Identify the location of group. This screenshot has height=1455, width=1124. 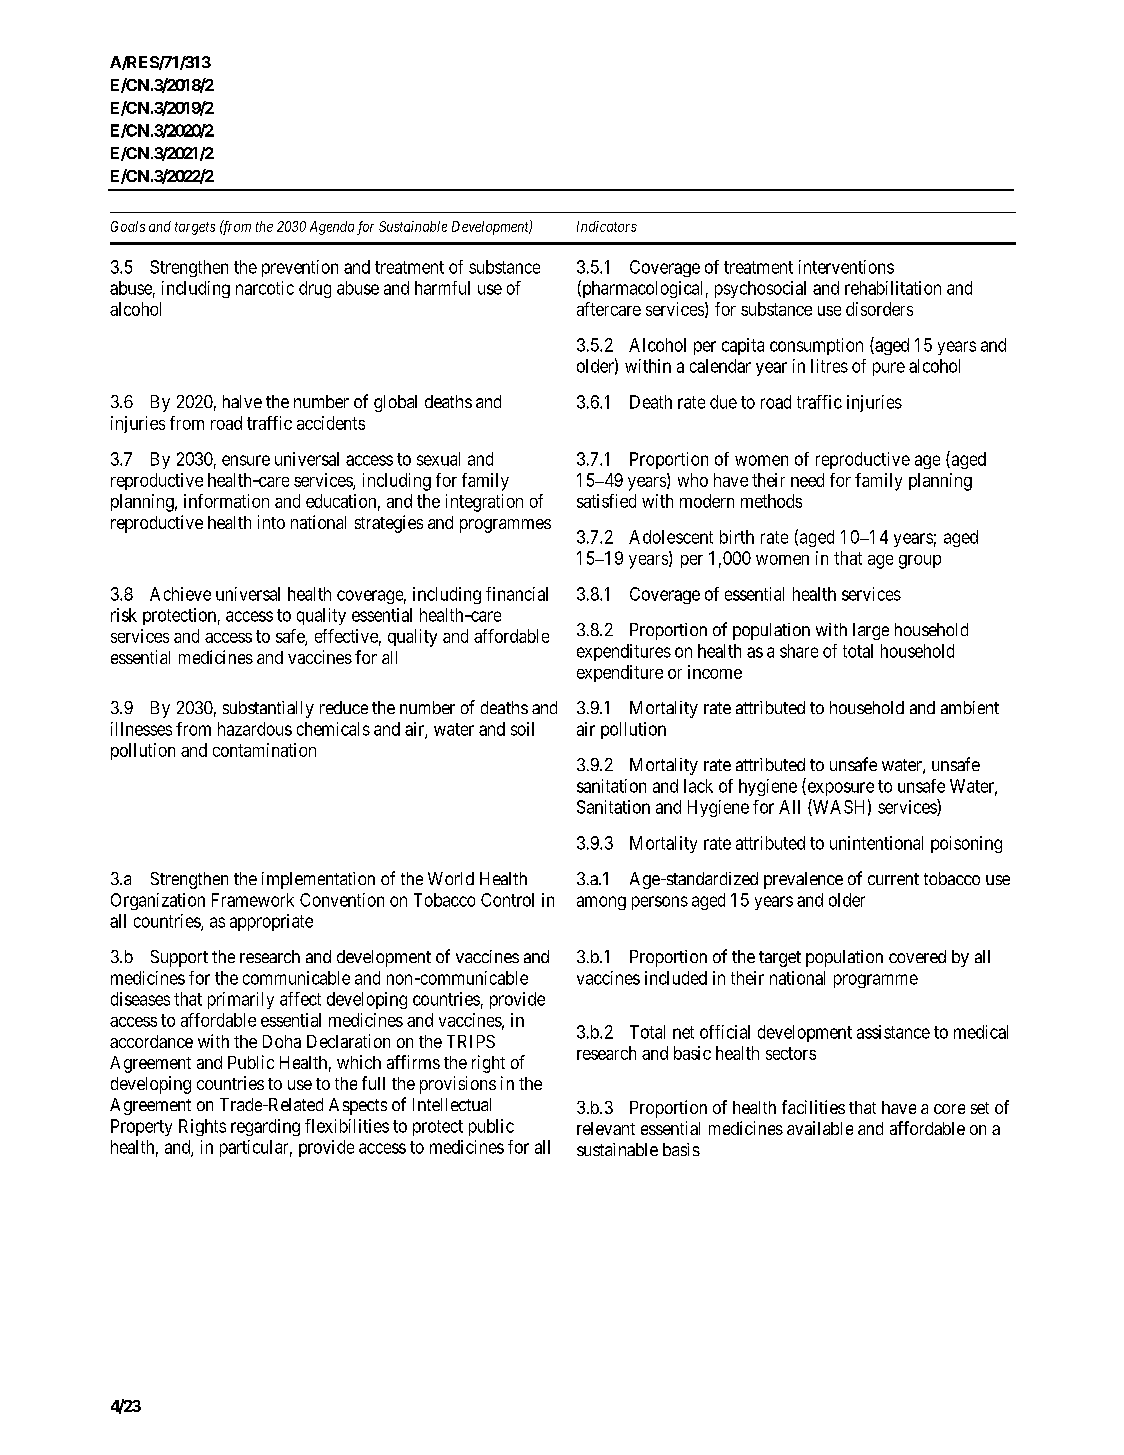
(920, 562).
